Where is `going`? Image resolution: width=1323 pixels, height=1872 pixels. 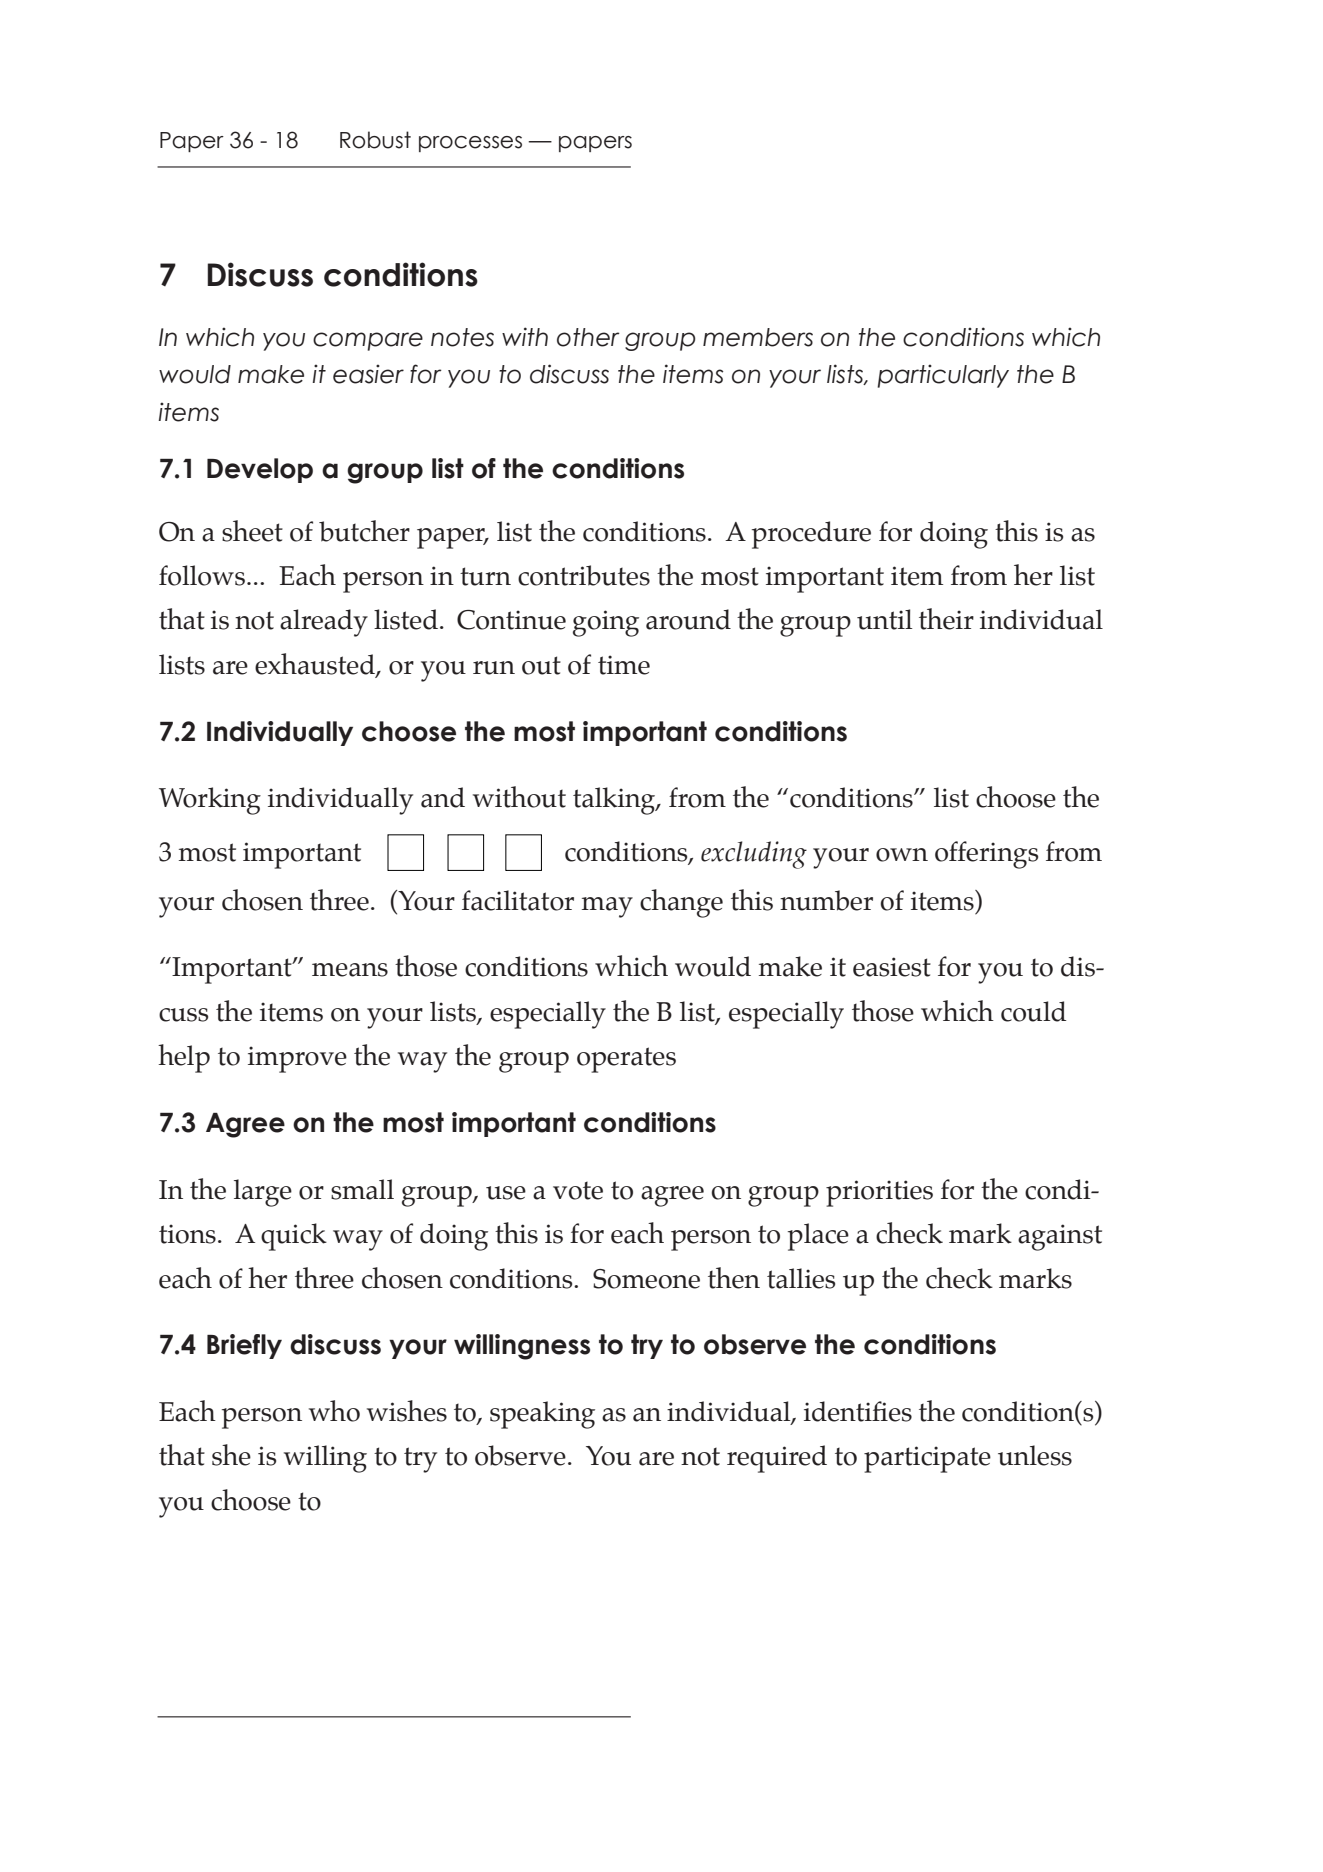 going is located at coordinates (606, 623).
